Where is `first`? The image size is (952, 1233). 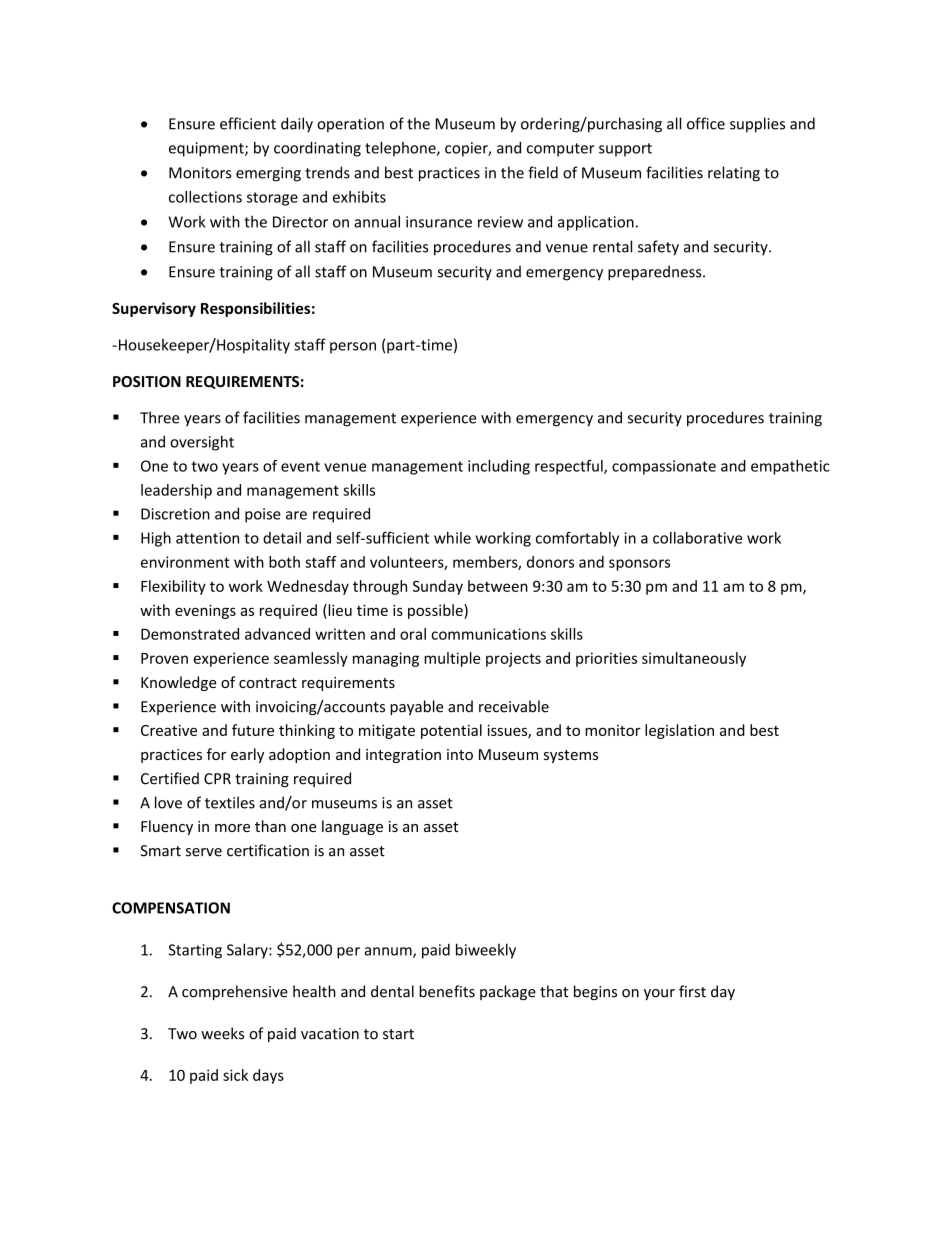
first is located at coordinates (692, 991).
